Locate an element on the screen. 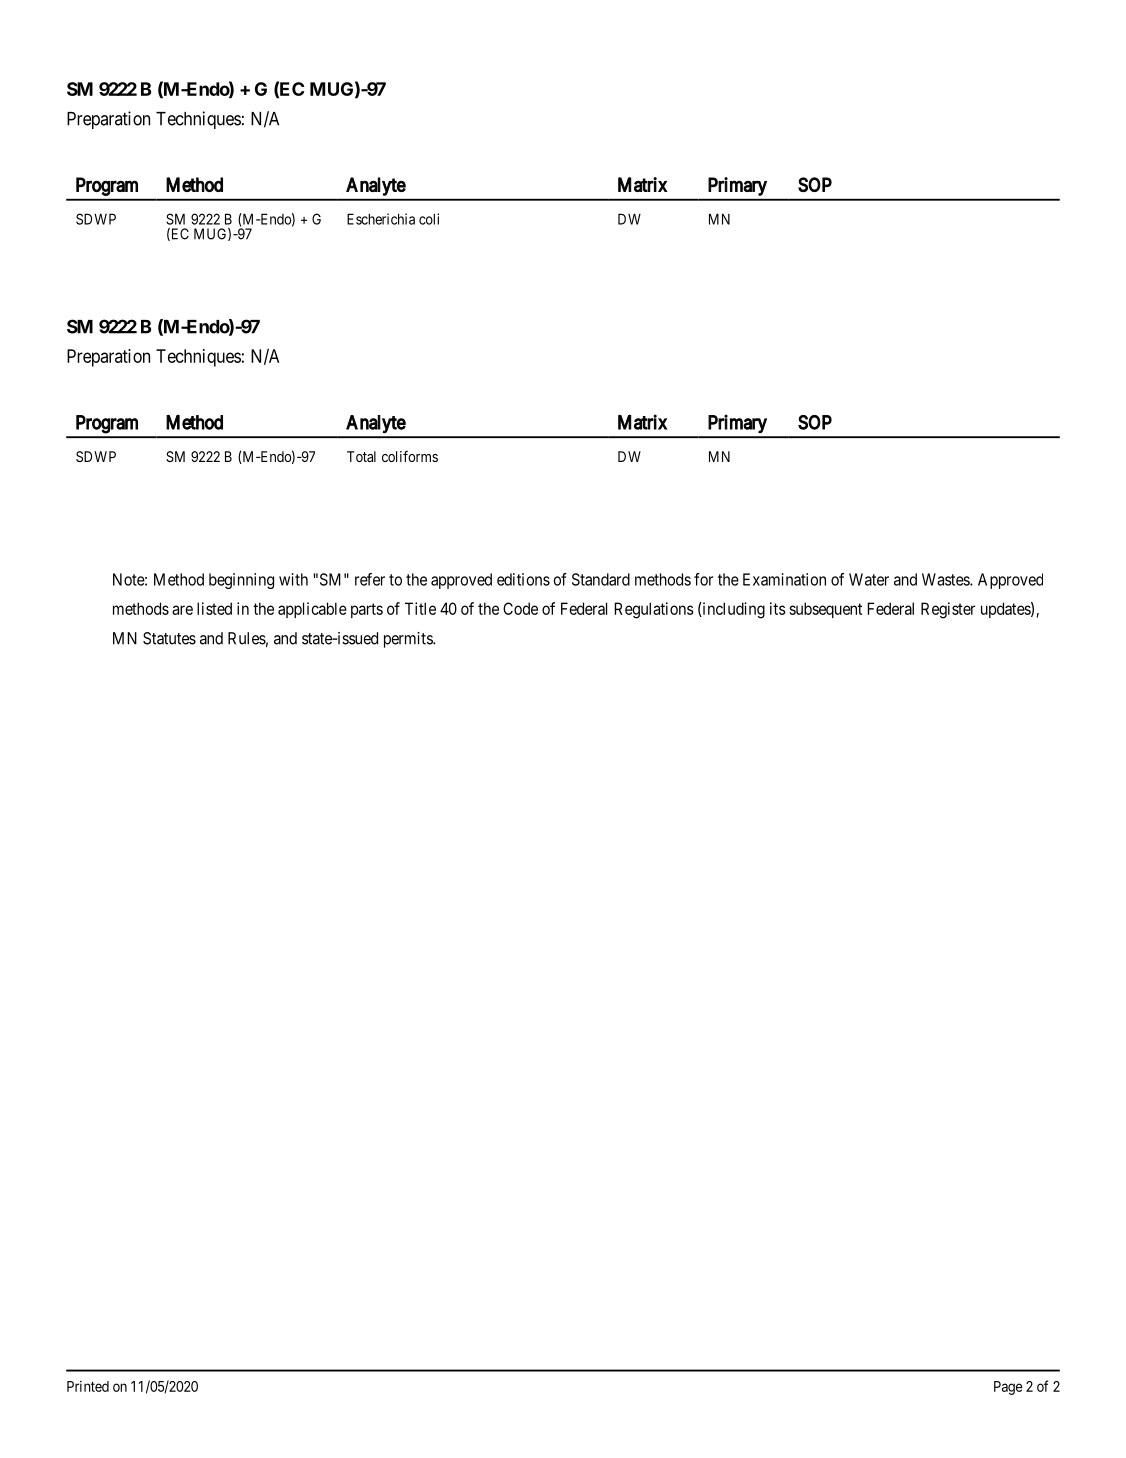  Water is located at coordinates (869, 579).
